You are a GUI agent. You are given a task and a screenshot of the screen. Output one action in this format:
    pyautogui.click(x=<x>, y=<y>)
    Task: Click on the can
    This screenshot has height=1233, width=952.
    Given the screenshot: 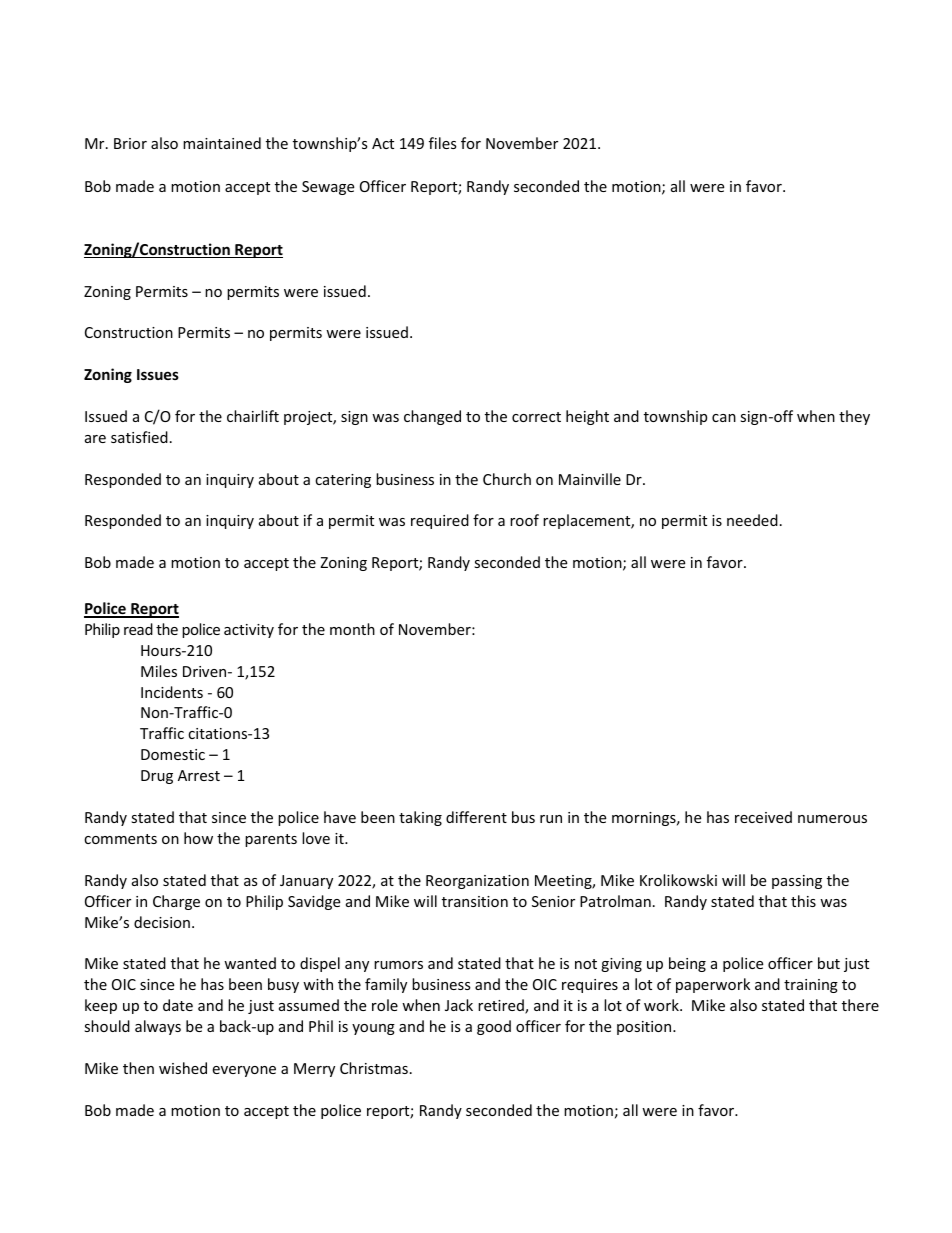 What is the action you would take?
    pyautogui.click(x=724, y=418)
